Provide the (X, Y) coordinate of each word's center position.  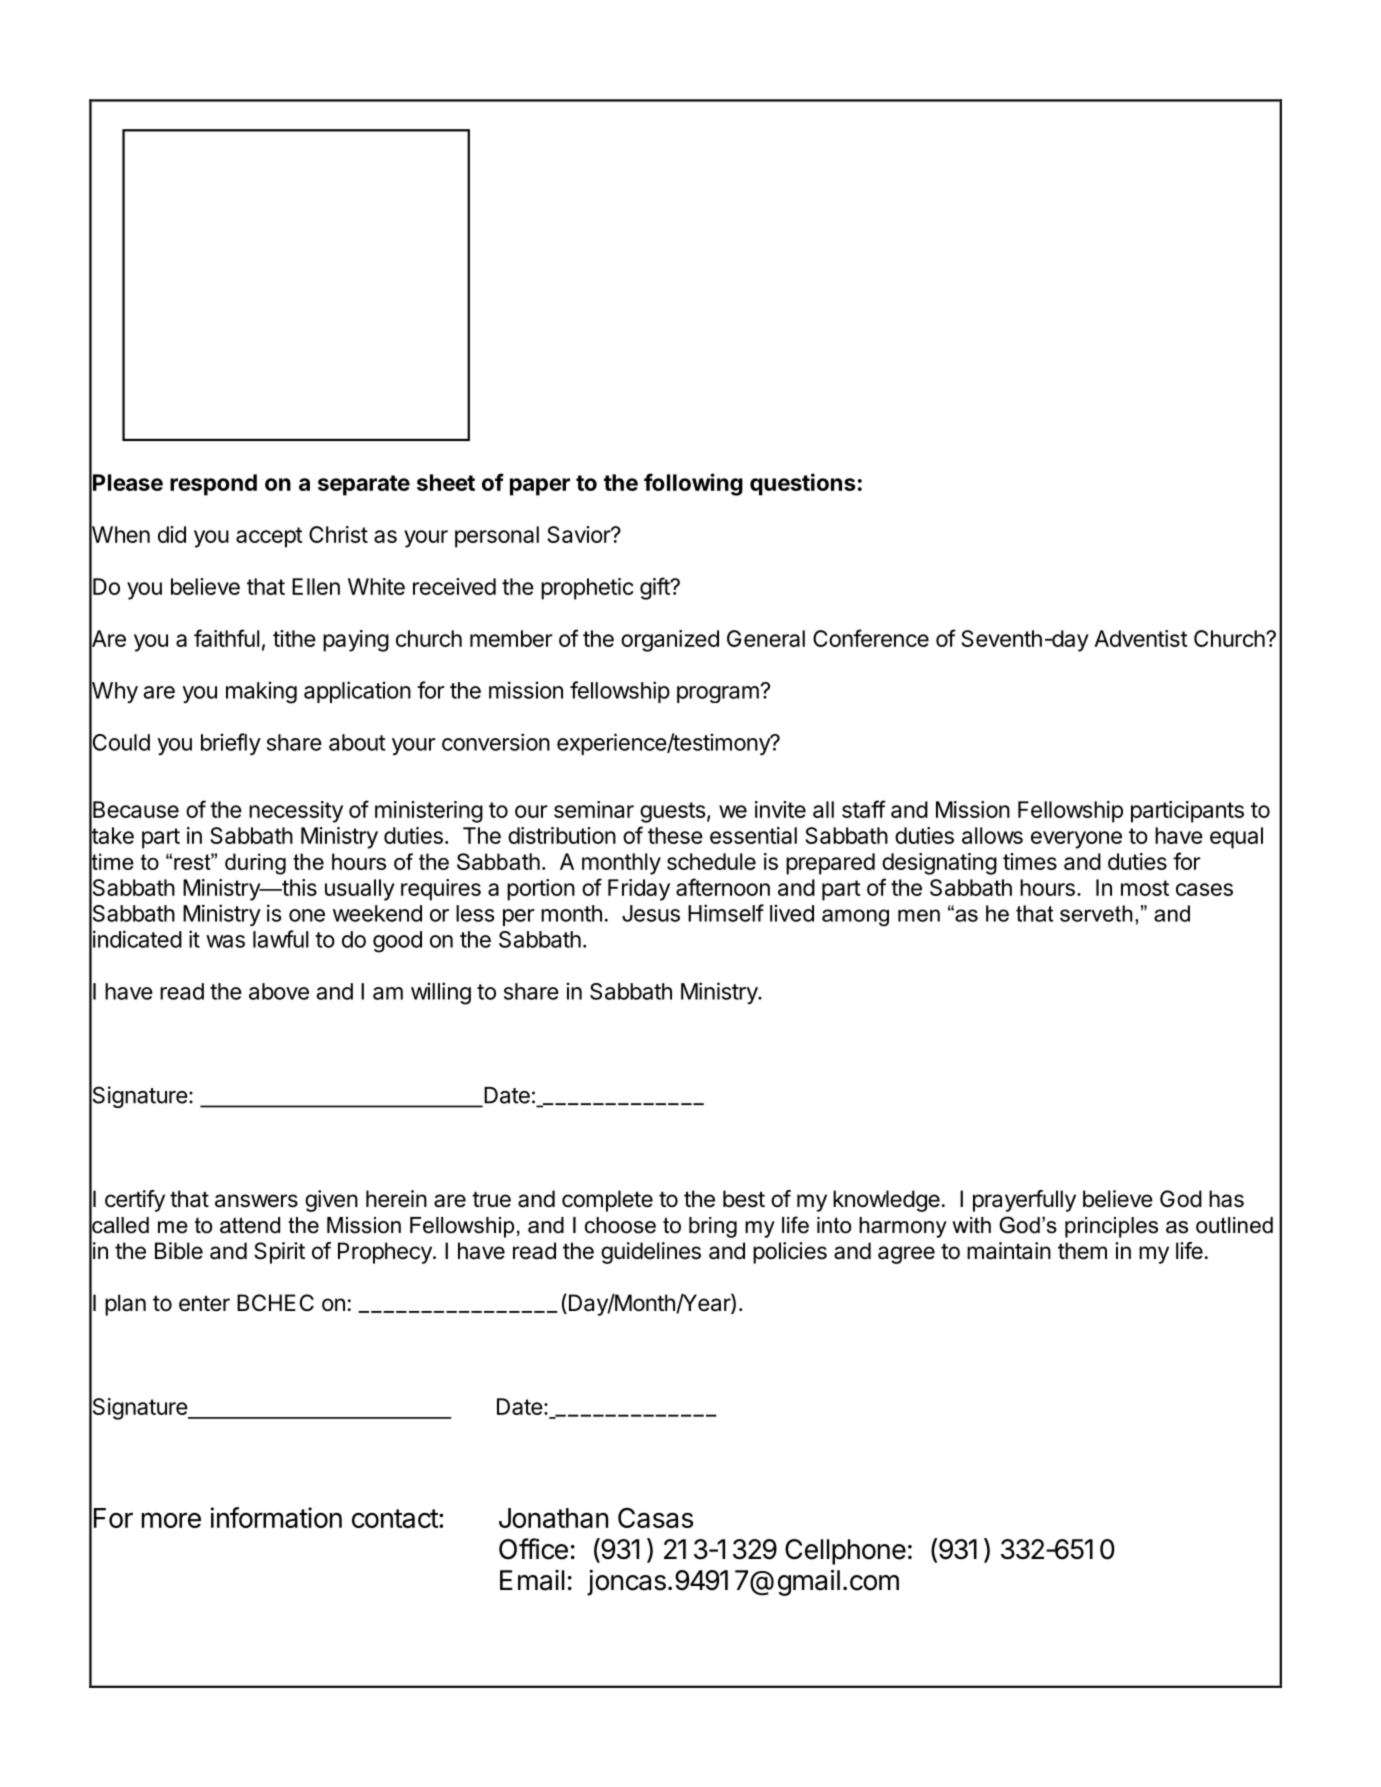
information (276, 1517)
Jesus (651, 913)
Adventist (1141, 638)
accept (269, 537)
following (693, 484)
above (279, 991)
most (1145, 888)
